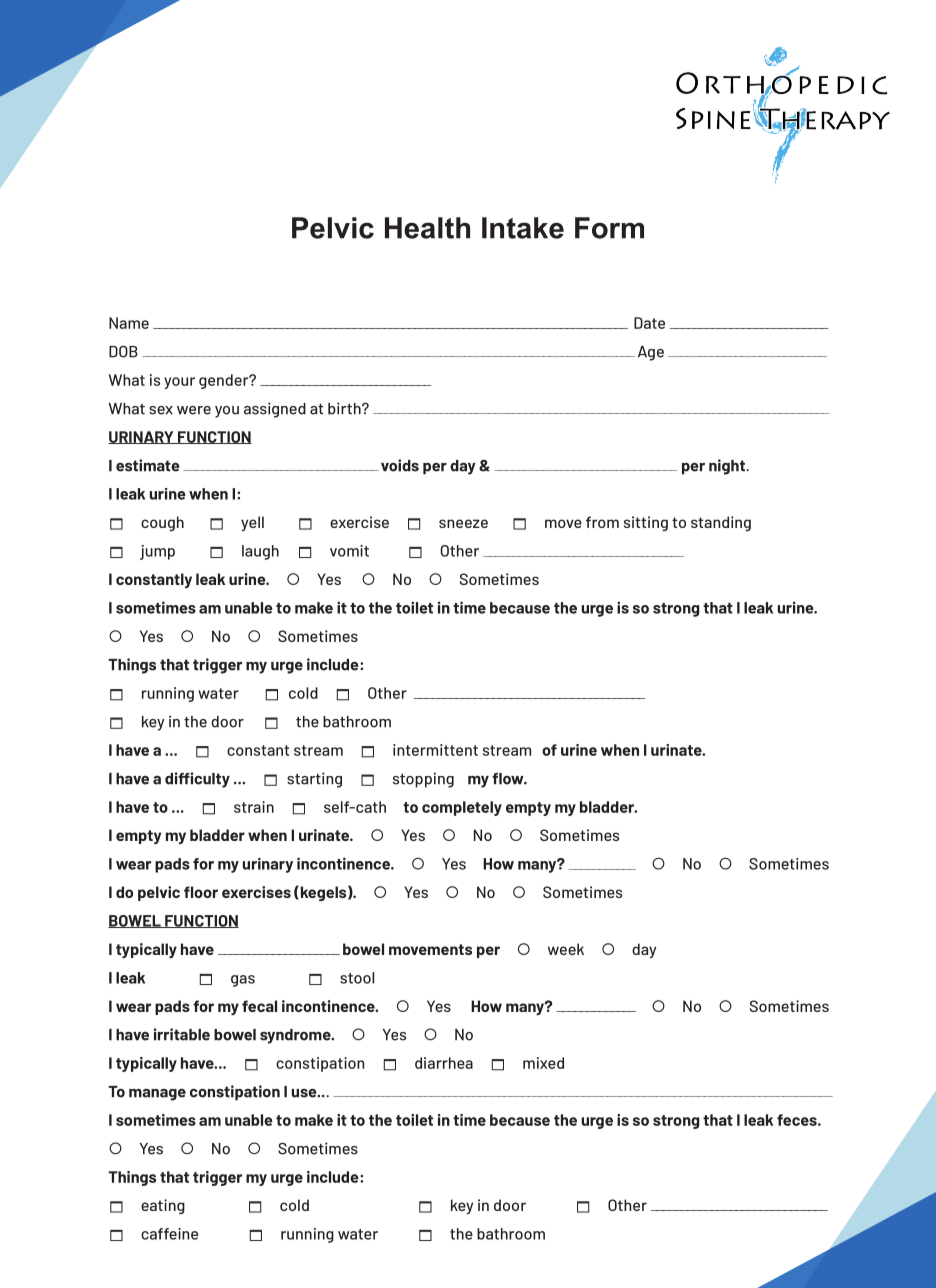 The image size is (936, 1288). I want to click on difficulty, so click(197, 780).
